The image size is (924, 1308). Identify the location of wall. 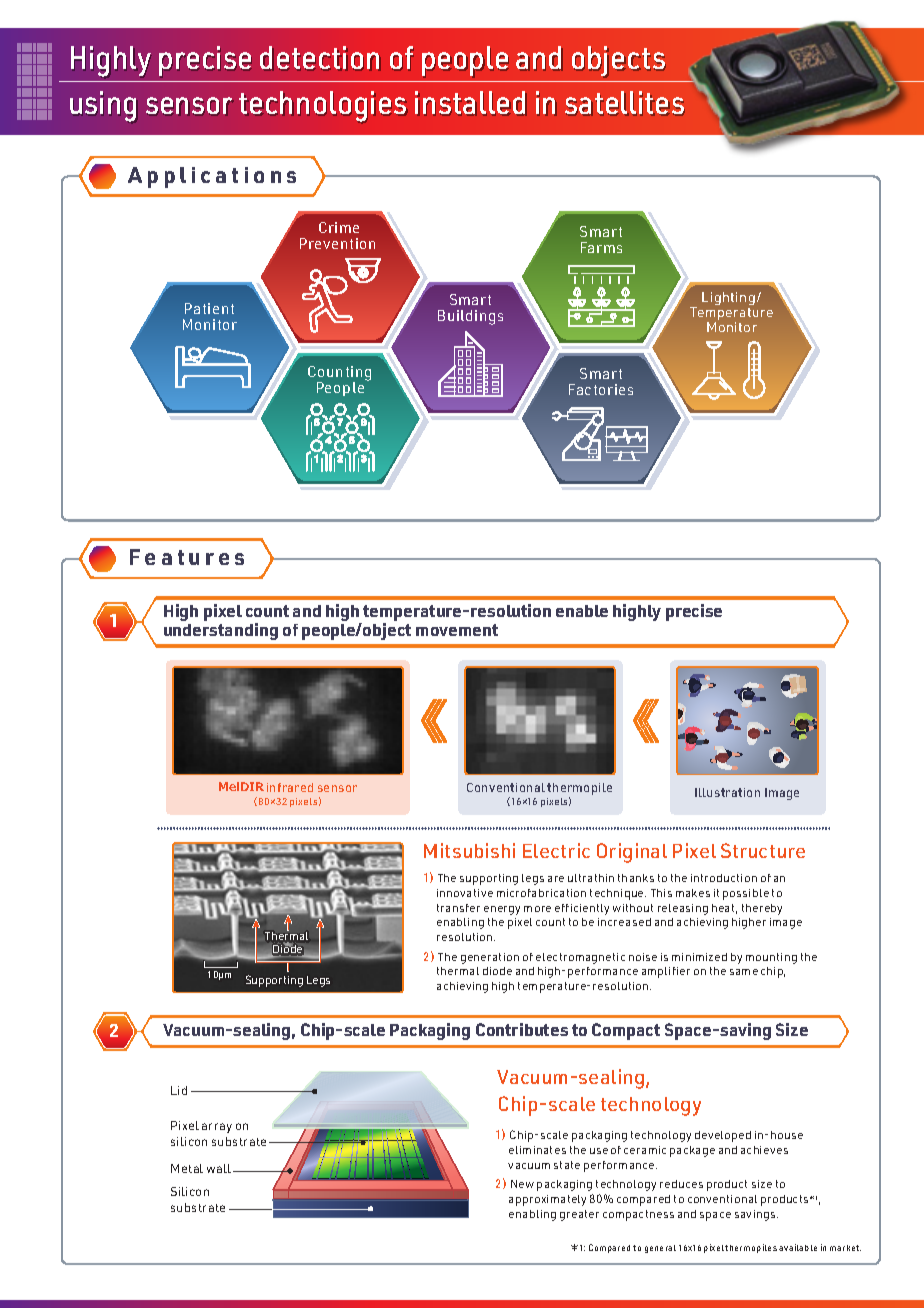
(220, 1168).
